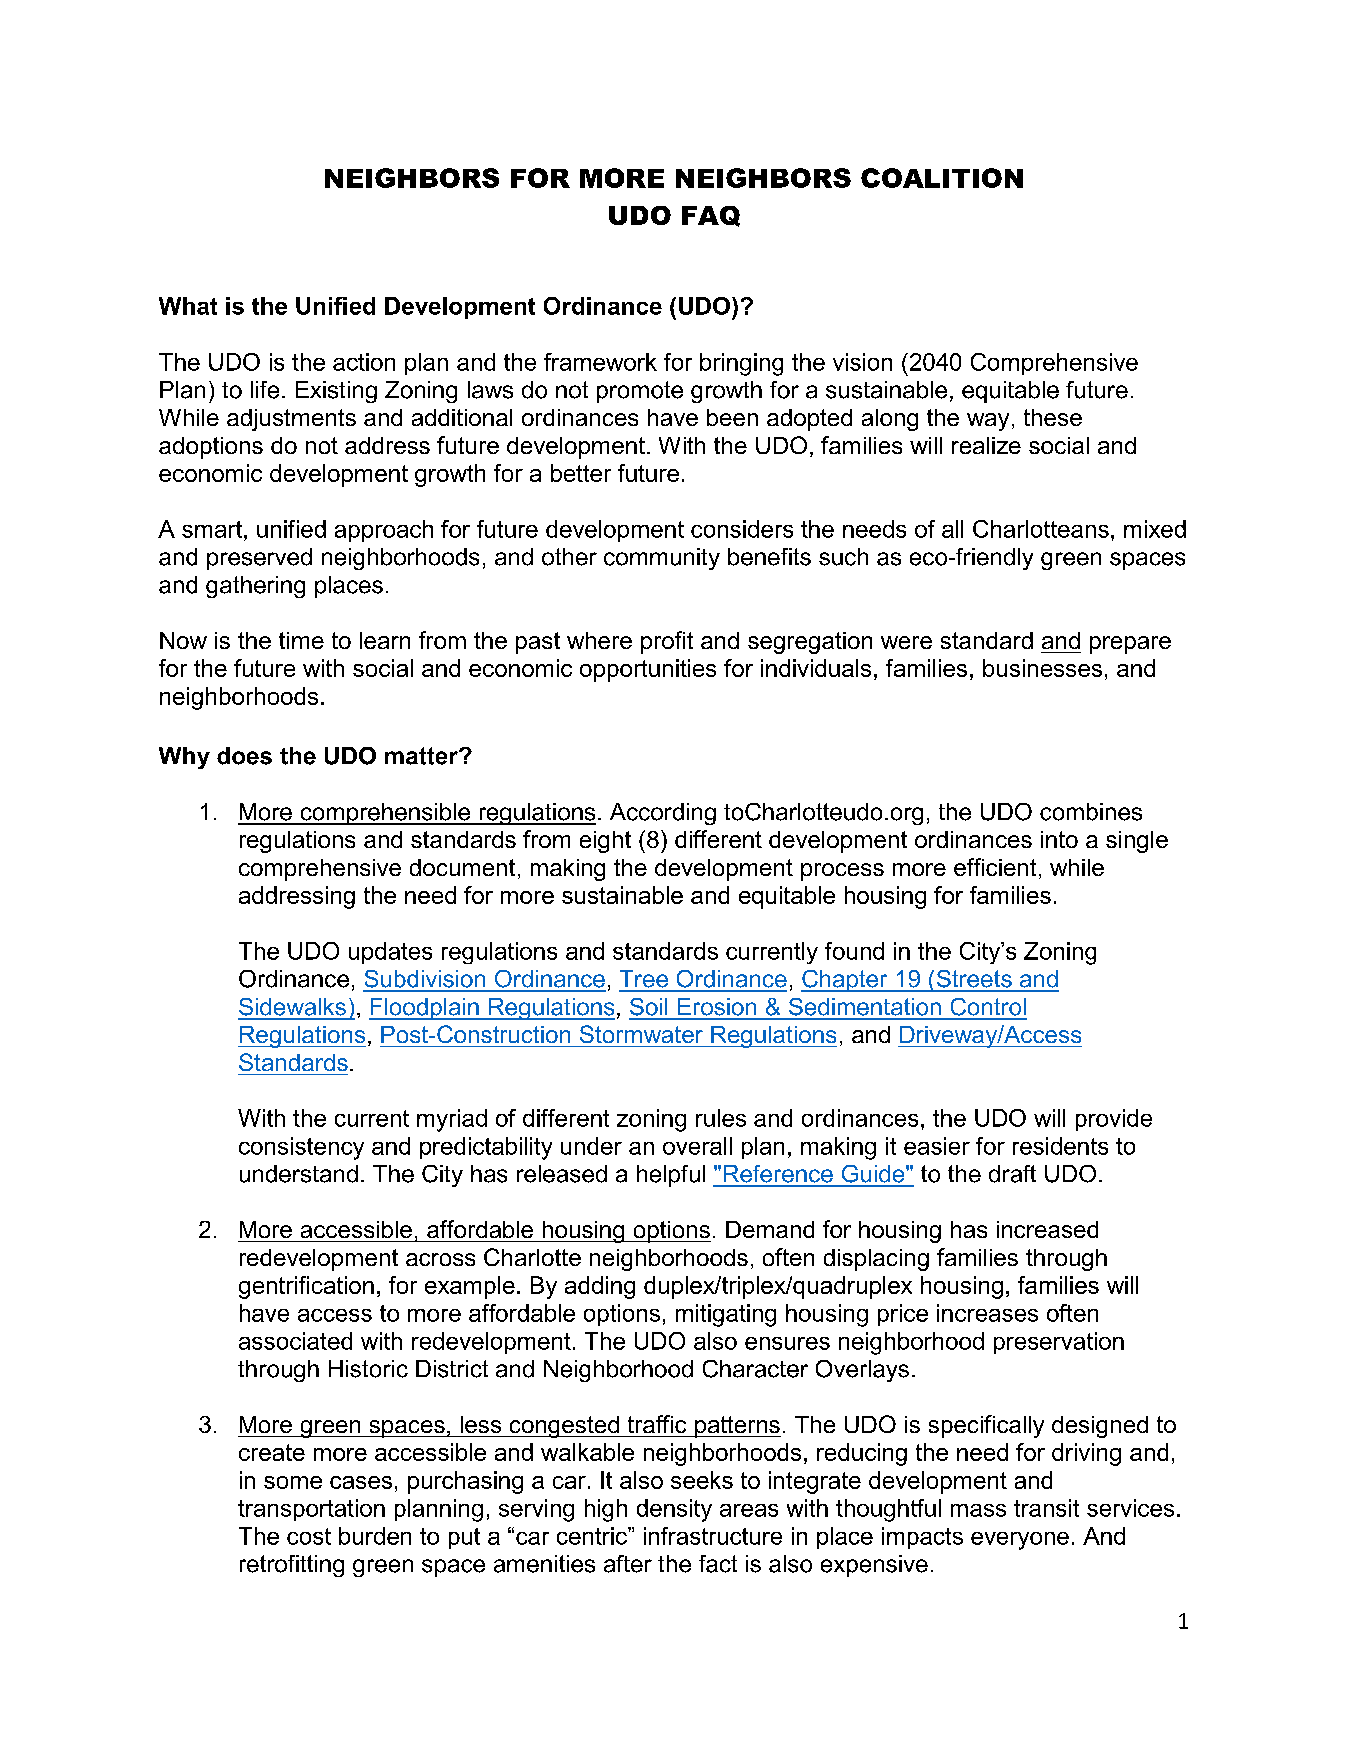 This screenshot has height=1744, width=1348. Describe the element at coordinates (188, 306) in the screenshot. I see `What` at that location.
